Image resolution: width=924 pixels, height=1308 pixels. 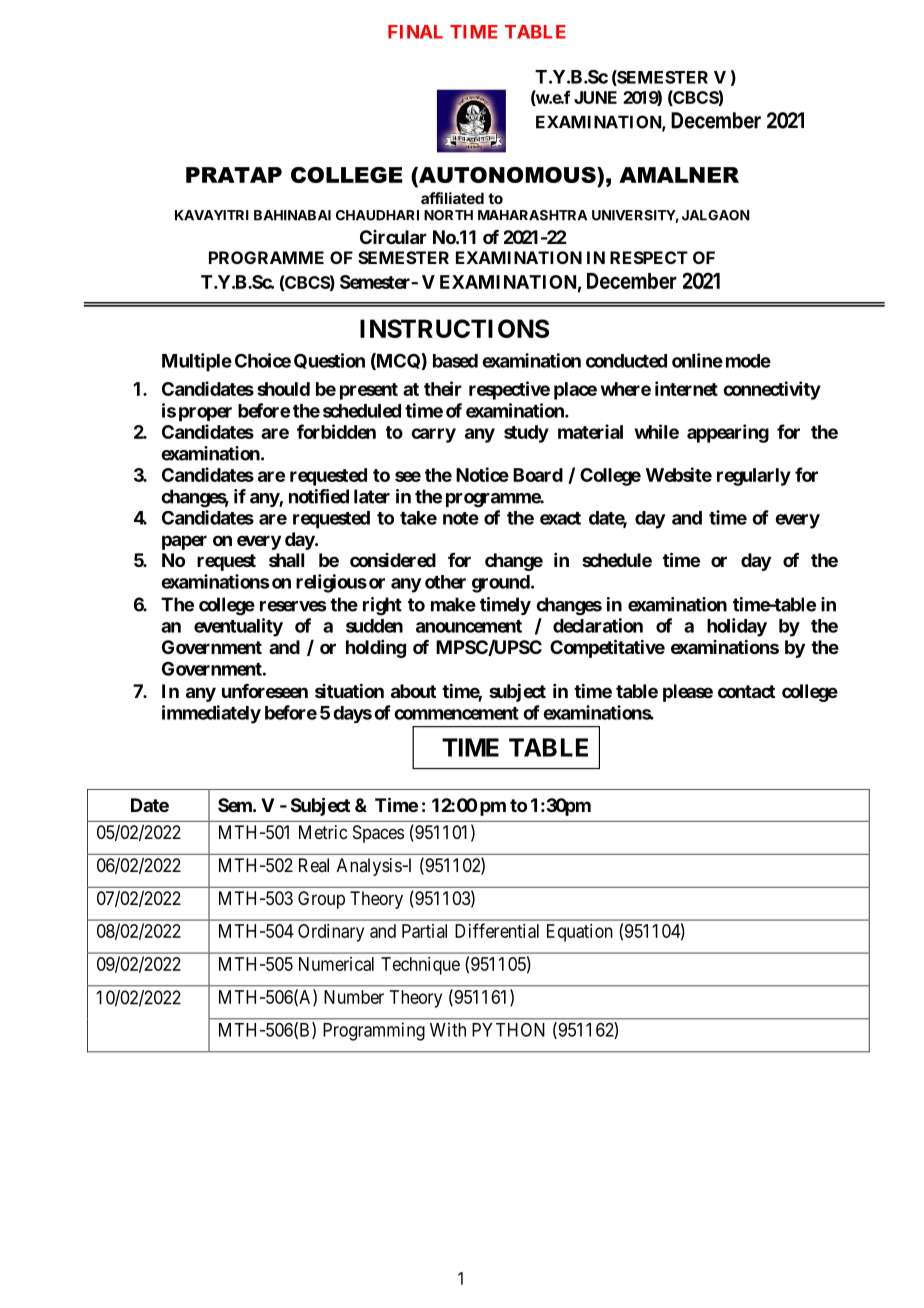 What do you see at coordinates (501, 584) in the screenshot?
I see `ground` at bounding box center [501, 584].
